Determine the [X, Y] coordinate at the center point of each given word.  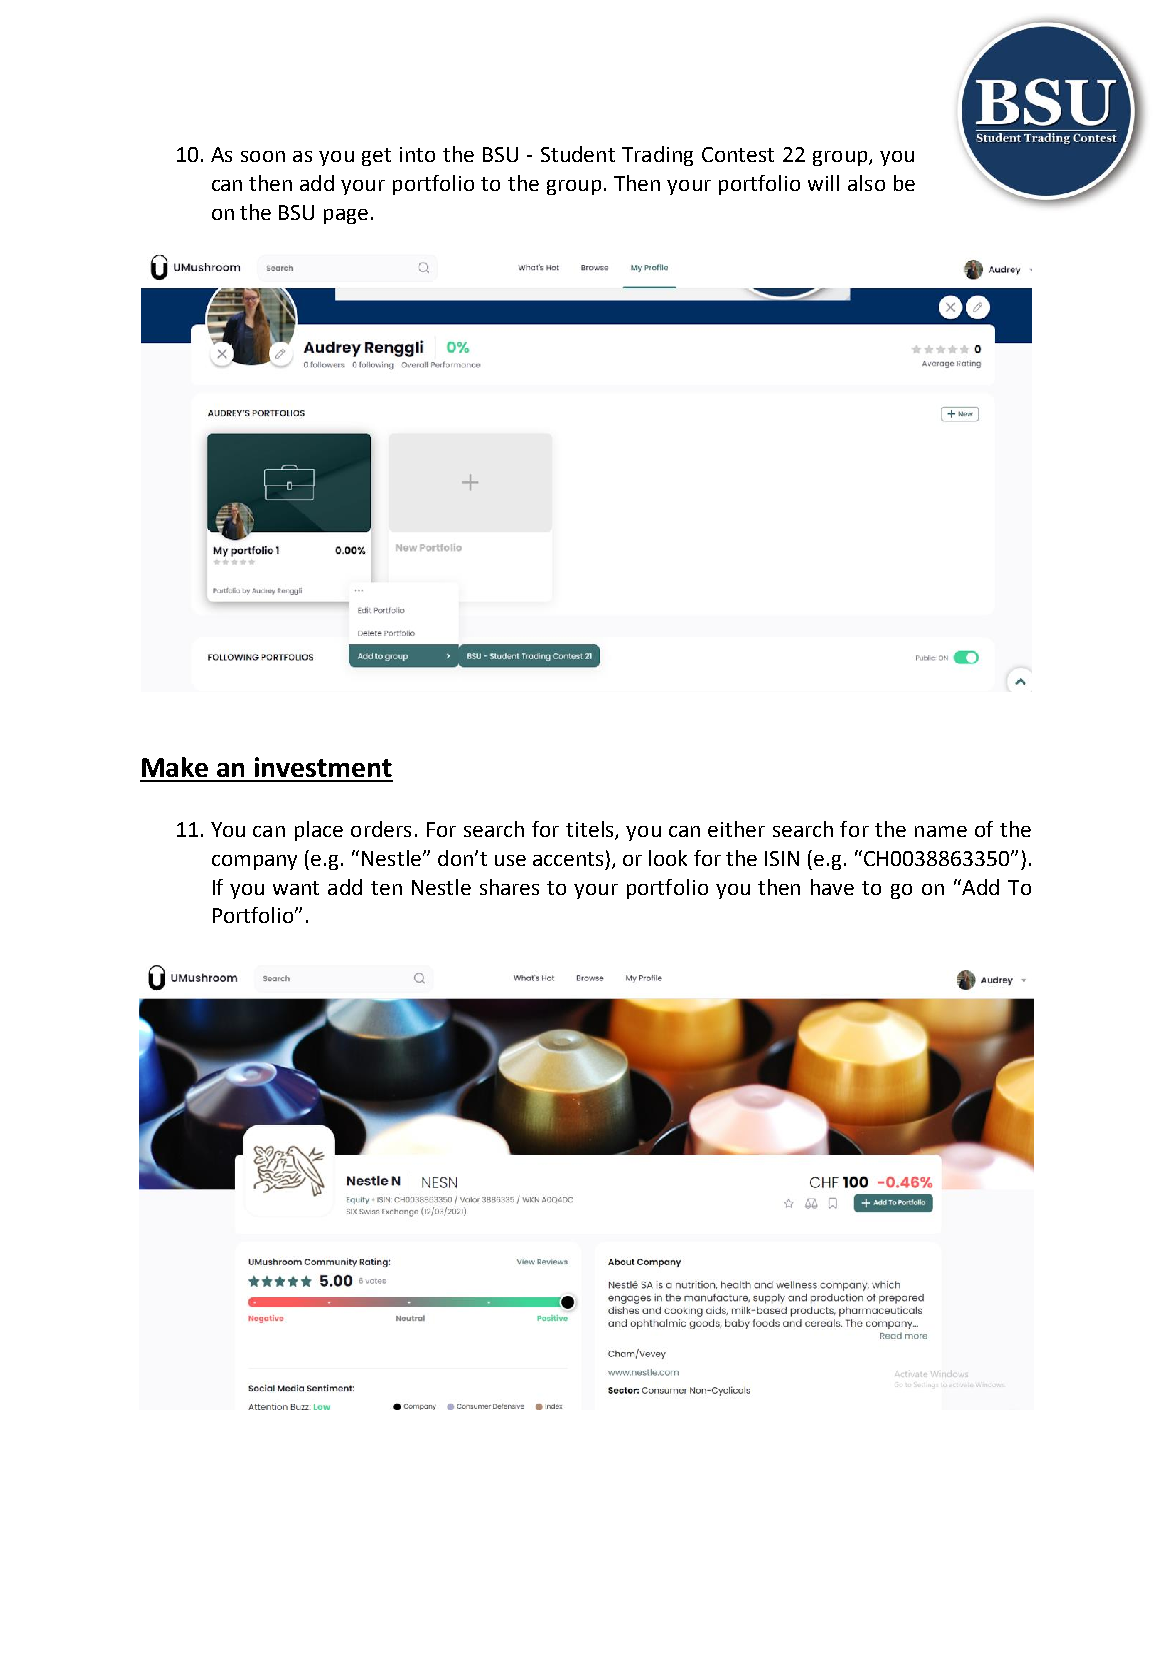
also [866, 183]
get [376, 157]
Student [578, 154]
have [832, 887]
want [296, 888]
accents [568, 859]
